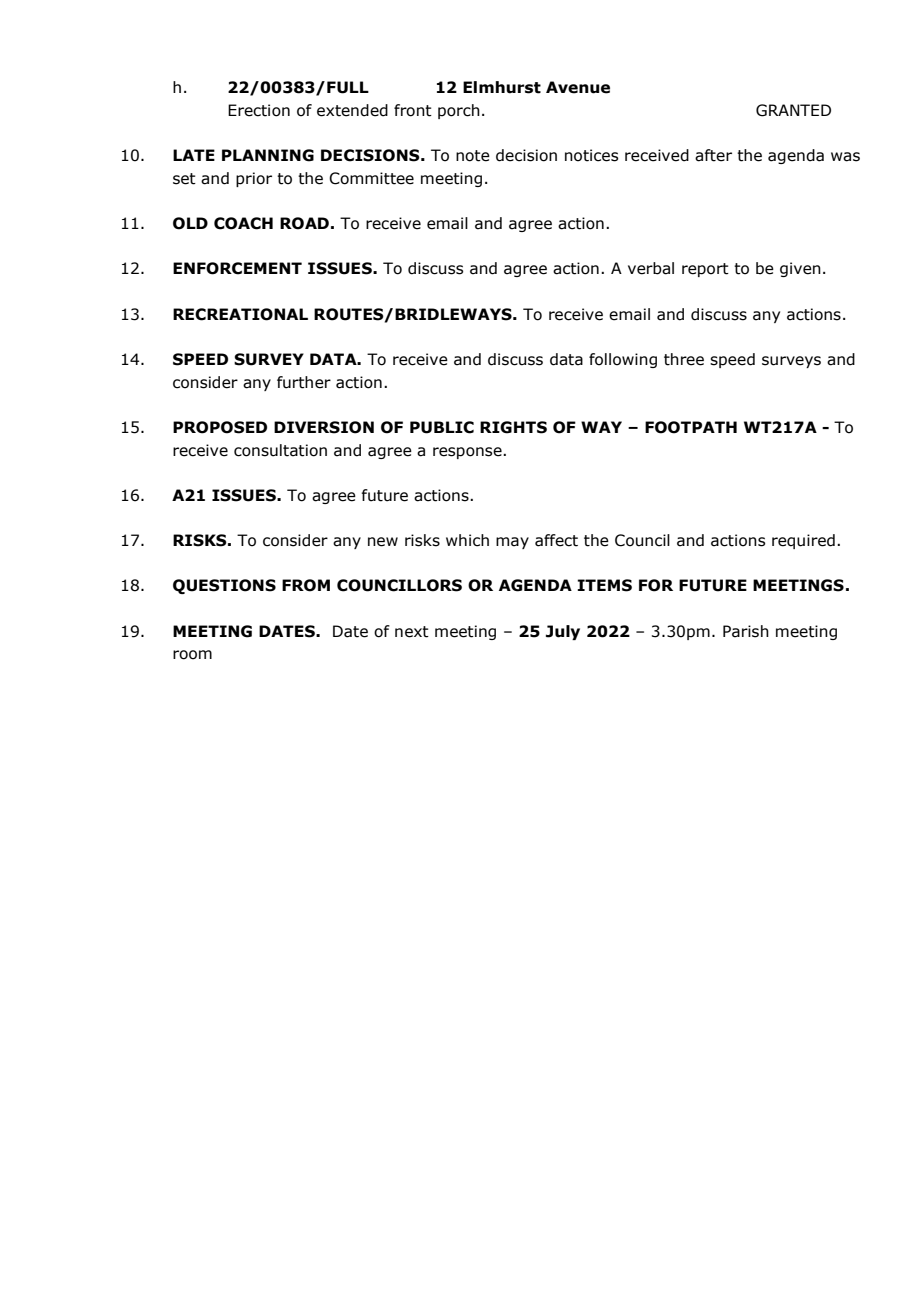  I want to click on may, so click(512, 543).
